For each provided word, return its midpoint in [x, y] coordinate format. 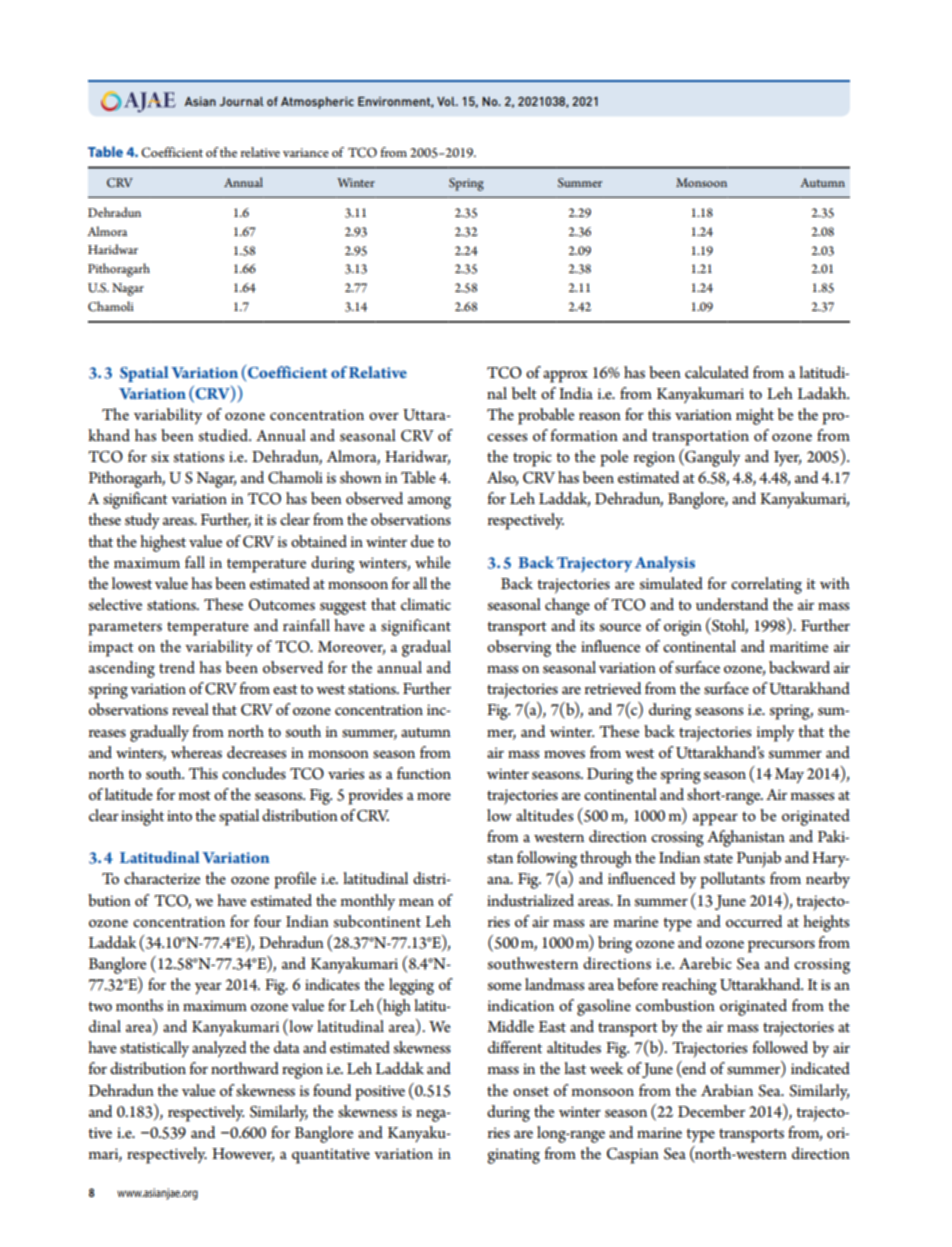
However [243, 1155]
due [422, 541]
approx [565, 377]
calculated [717, 372]
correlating [766, 585]
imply [775, 733]
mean [416, 902]
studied [224, 435]
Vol [447, 101]
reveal [190, 709]
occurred [754, 921]
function [424, 773]
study [142, 521]
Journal [241, 101]
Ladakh [823, 393]
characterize [162, 878]
